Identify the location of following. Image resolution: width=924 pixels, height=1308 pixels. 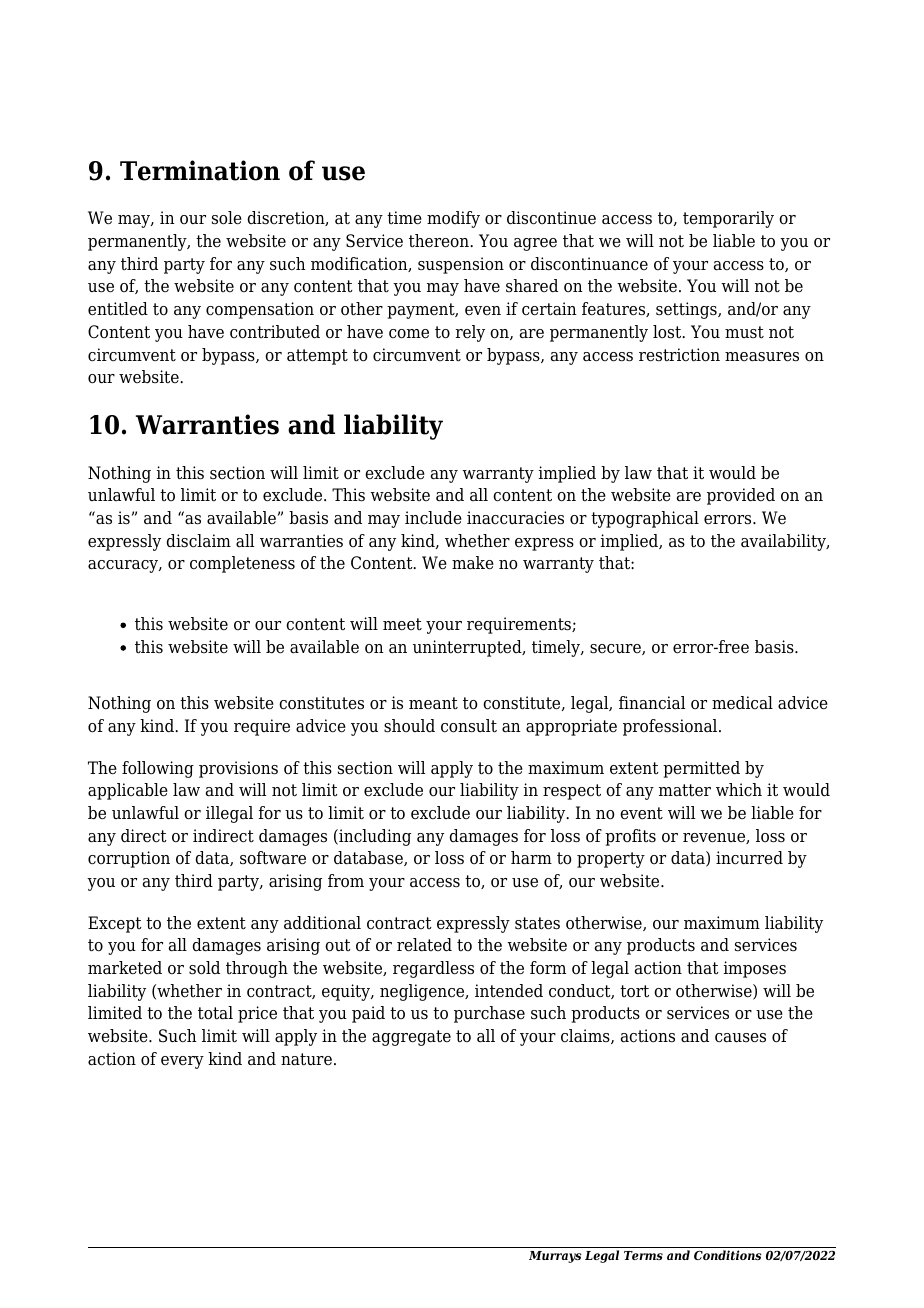
(158, 769).
